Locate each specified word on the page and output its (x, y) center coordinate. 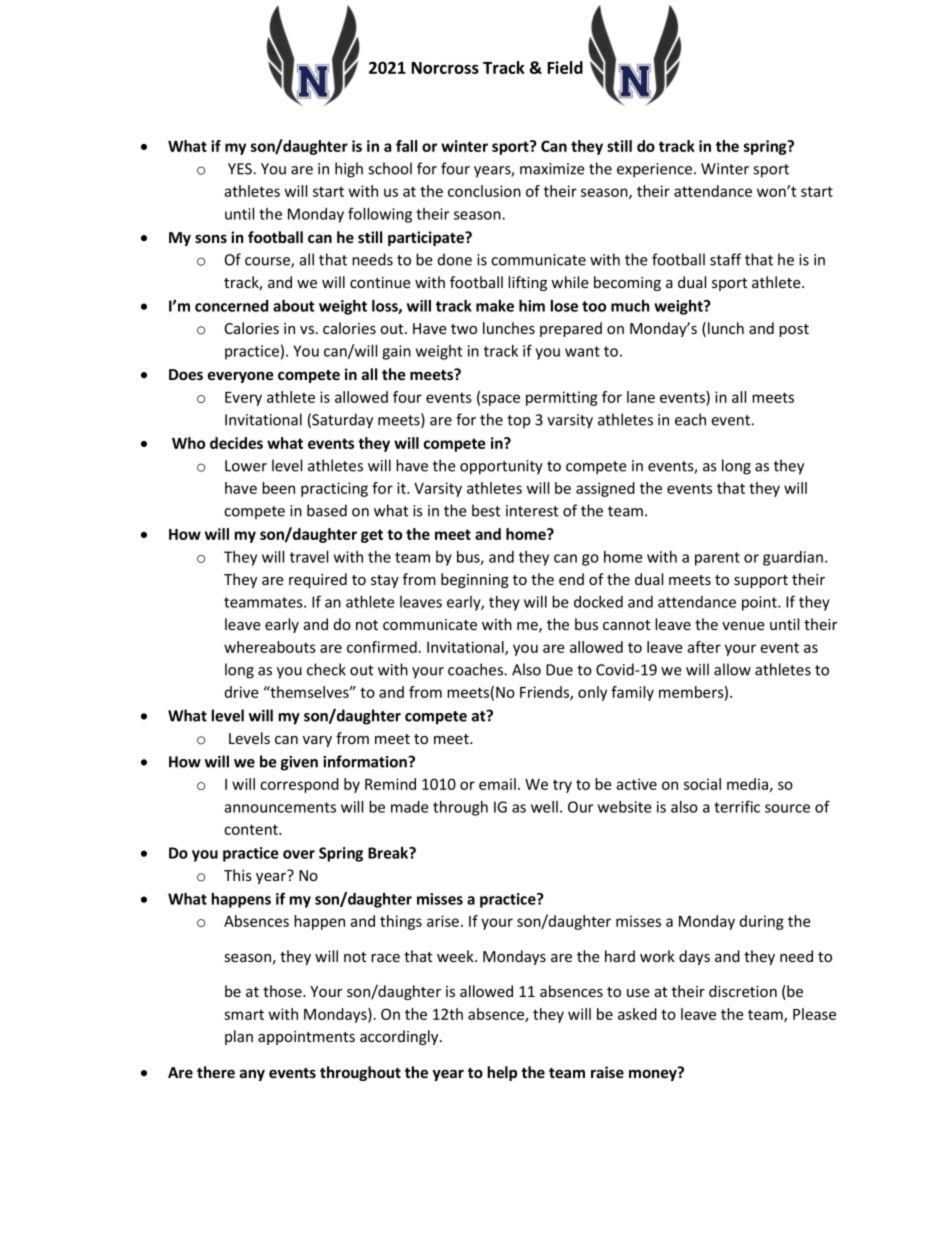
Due (559, 670)
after (704, 647)
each (690, 419)
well (544, 807)
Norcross (445, 68)
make (495, 306)
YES (241, 169)
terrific (737, 806)
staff (725, 259)
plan (239, 1037)
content (252, 829)
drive (241, 692)
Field (565, 67)
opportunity (501, 467)
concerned (231, 306)
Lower (246, 466)
